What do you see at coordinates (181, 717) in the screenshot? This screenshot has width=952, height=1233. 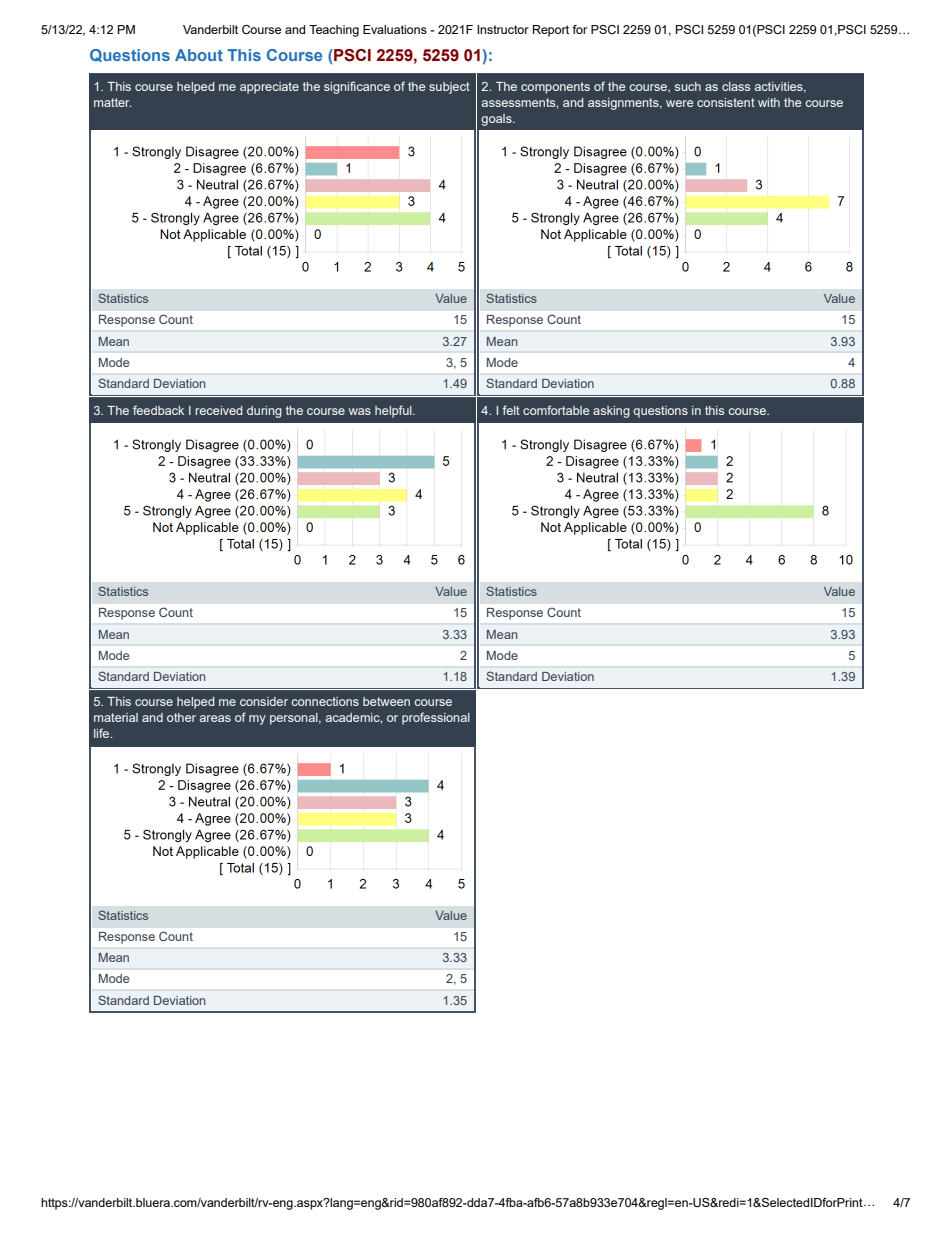 I see `other` at bounding box center [181, 717].
